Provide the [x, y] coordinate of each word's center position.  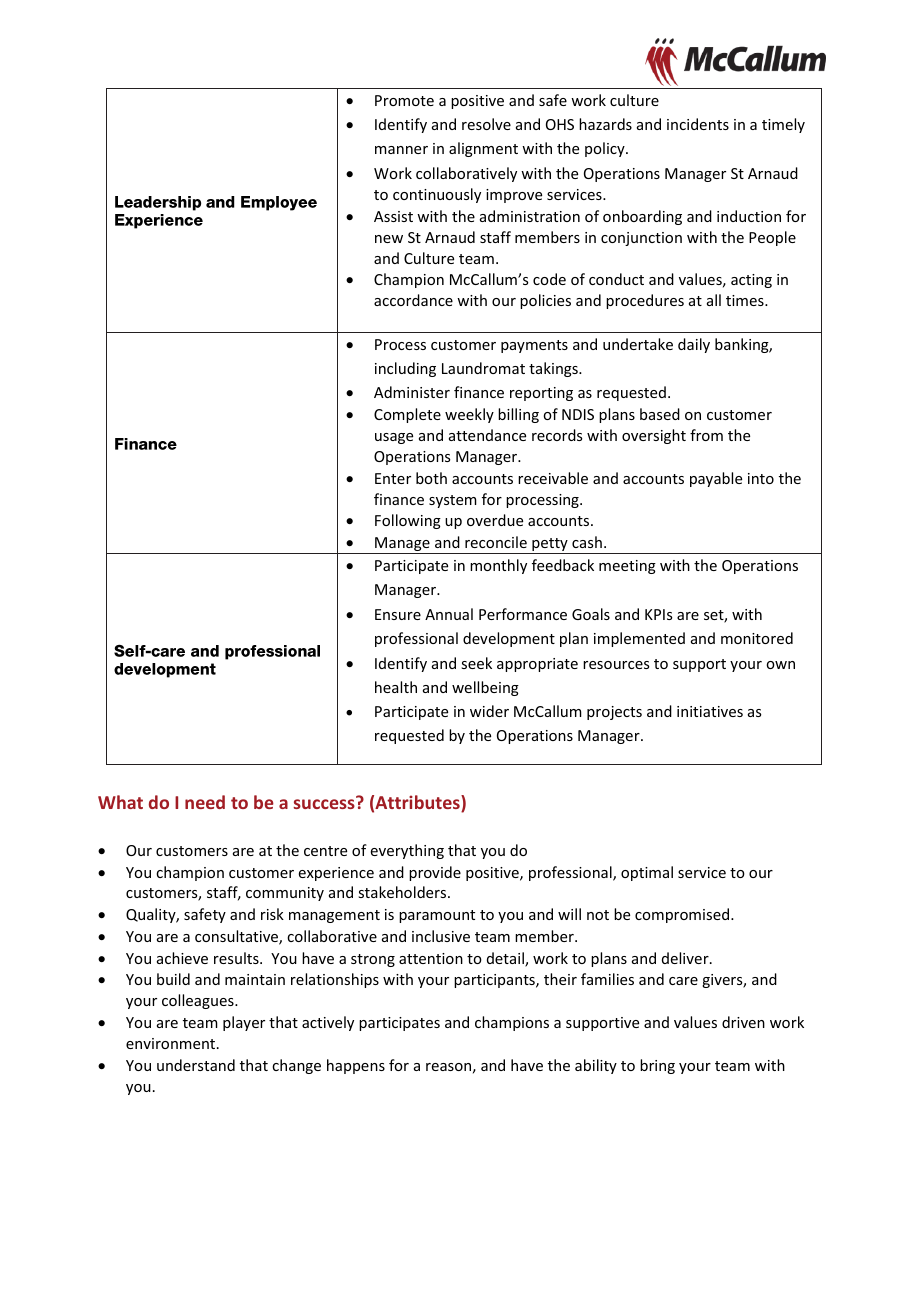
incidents [698, 124]
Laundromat [483, 368]
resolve [486, 124]
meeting [627, 567]
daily [694, 345]
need [205, 802]
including [405, 369]
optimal [647, 873]
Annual [449, 614]
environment [172, 1043]
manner [401, 150]
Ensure [398, 614]
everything [407, 851]
